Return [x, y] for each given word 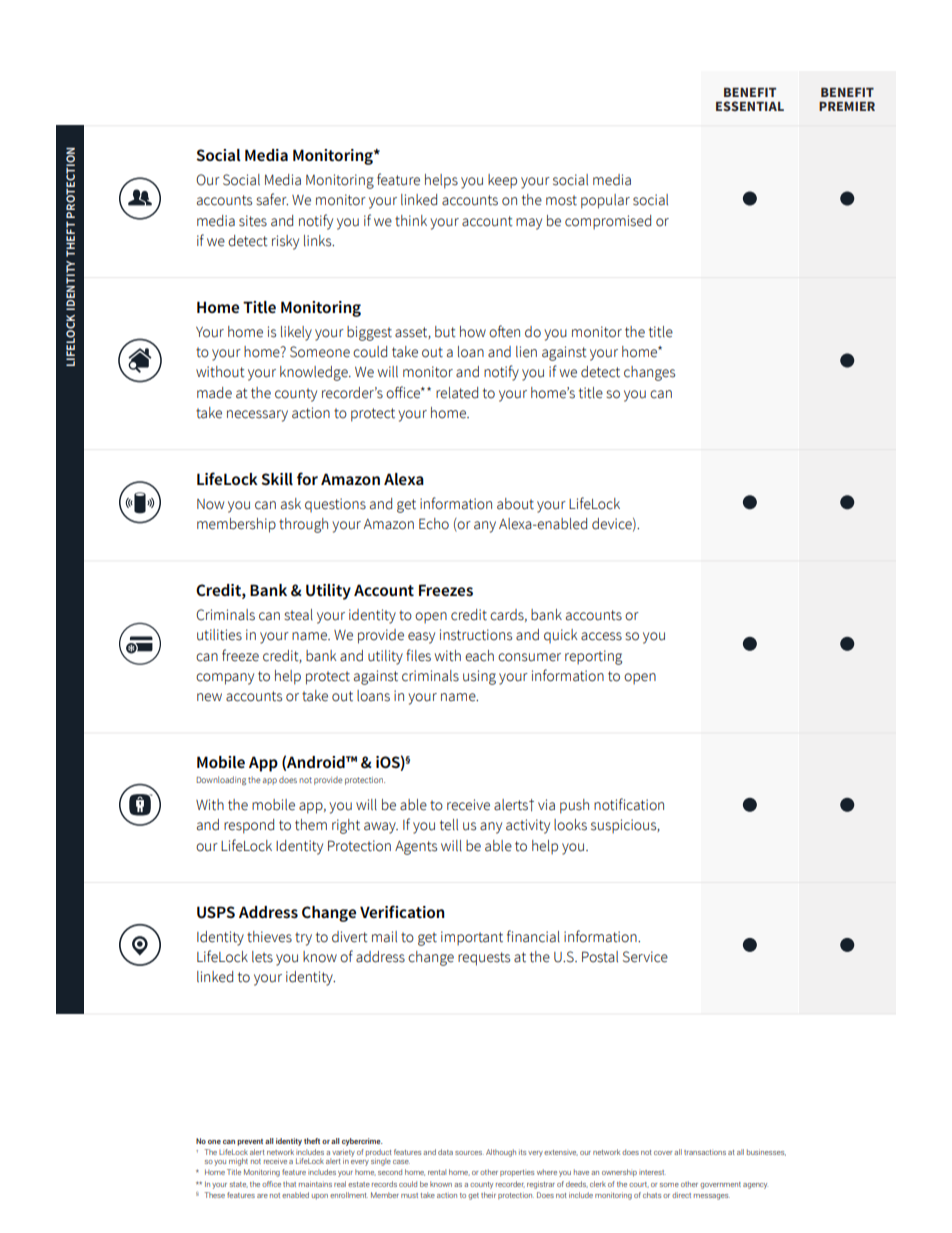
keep [502, 181]
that [289, 1184]
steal [298, 615]
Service [645, 957]
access [601, 636]
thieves [269, 937]
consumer [529, 657]
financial [533, 936]
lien [526, 352]
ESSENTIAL [750, 106]
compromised [608, 222]
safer [272, 199]
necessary [257, 416]
